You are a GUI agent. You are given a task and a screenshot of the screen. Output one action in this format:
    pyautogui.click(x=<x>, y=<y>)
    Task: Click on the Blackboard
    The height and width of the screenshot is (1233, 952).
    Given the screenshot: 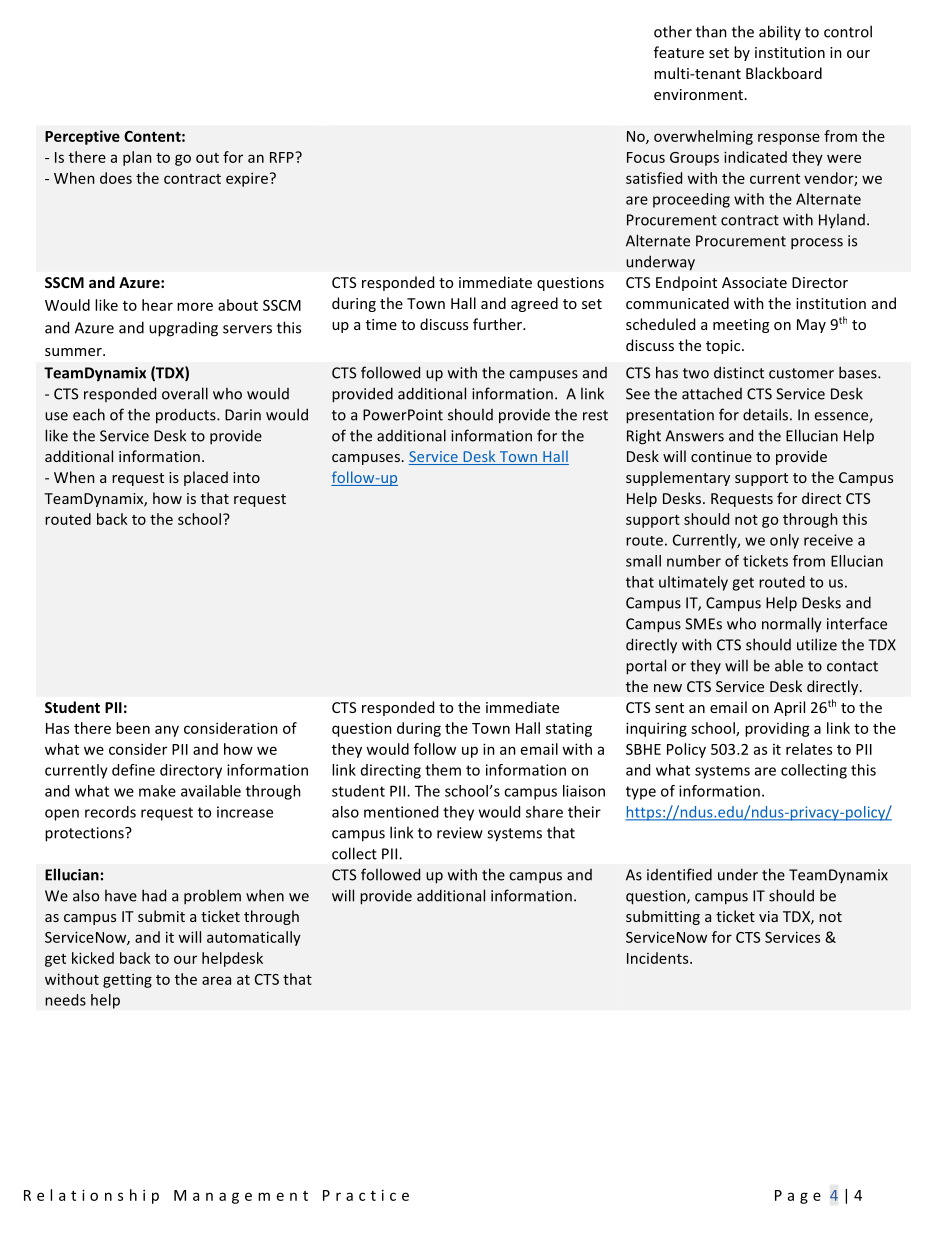 What is the action you would take?
    pyautogui.click(x=784, y=73)
